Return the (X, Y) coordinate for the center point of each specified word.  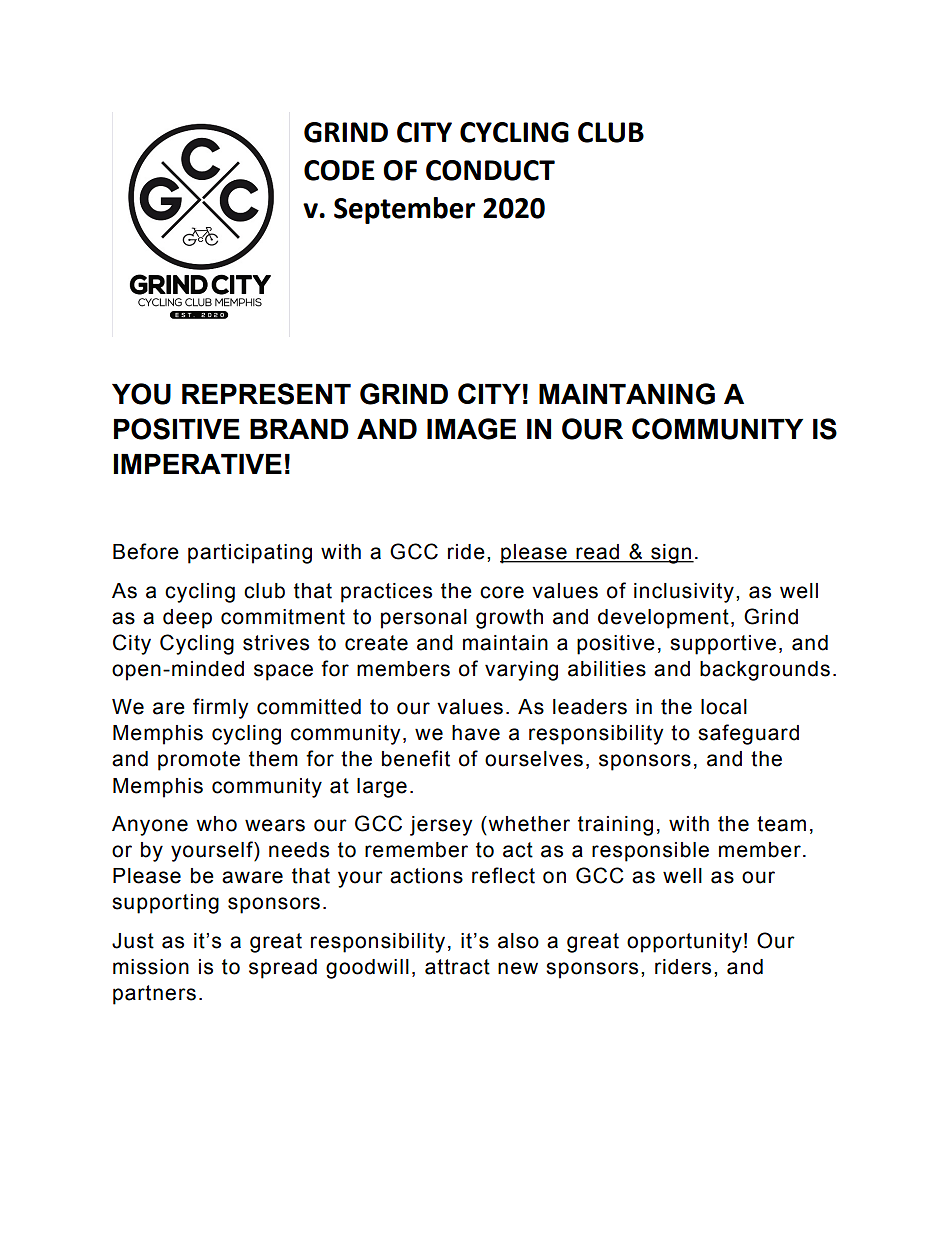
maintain (505, 643)
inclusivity (684, 593)
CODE (339, 170)
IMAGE (471, 429)
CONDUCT (490, 170)
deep (187, 619)
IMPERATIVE (197, 464)
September (404, 210)
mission (151, 967)
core (502, 592)
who (216, 824)
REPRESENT (266, 394)
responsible (650, 852)
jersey (441, 826)
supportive (723, 645)
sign (671, 554)
